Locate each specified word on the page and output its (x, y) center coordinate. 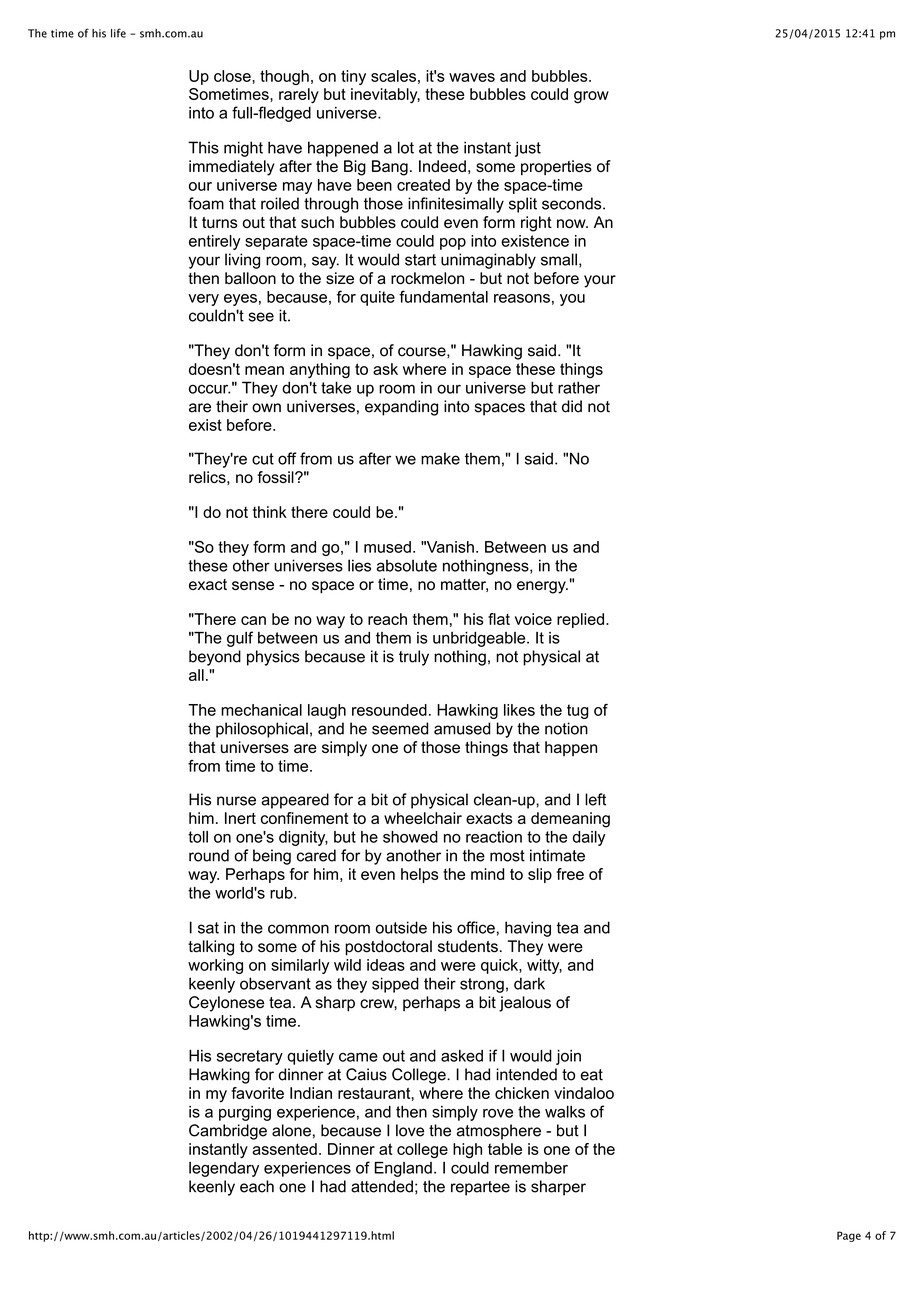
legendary (224, 1169)
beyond (215, 658)
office (476, 927)
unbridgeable (480, 639)
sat (208, 928)
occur (209, 389)
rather (579, 387)
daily (589, 838)
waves (472, 77)
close (233, 76)
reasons (522, 298)
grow (591, 97)
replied (580, 620)
